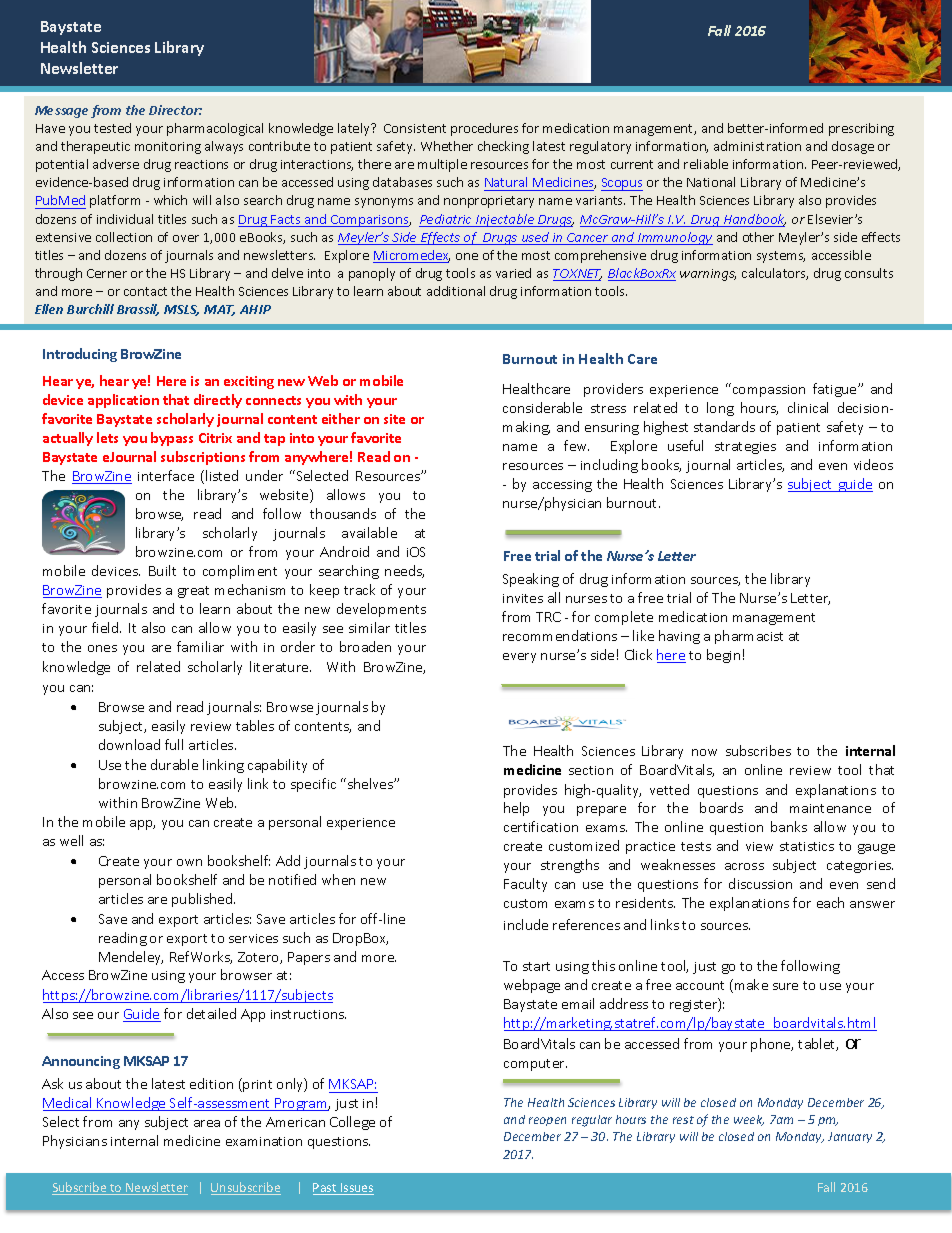 The height and width of the screenshot is (1233, 952). Describe the element at coordinates (447, 146) in the screenshot. I see `Whether` at that location.
